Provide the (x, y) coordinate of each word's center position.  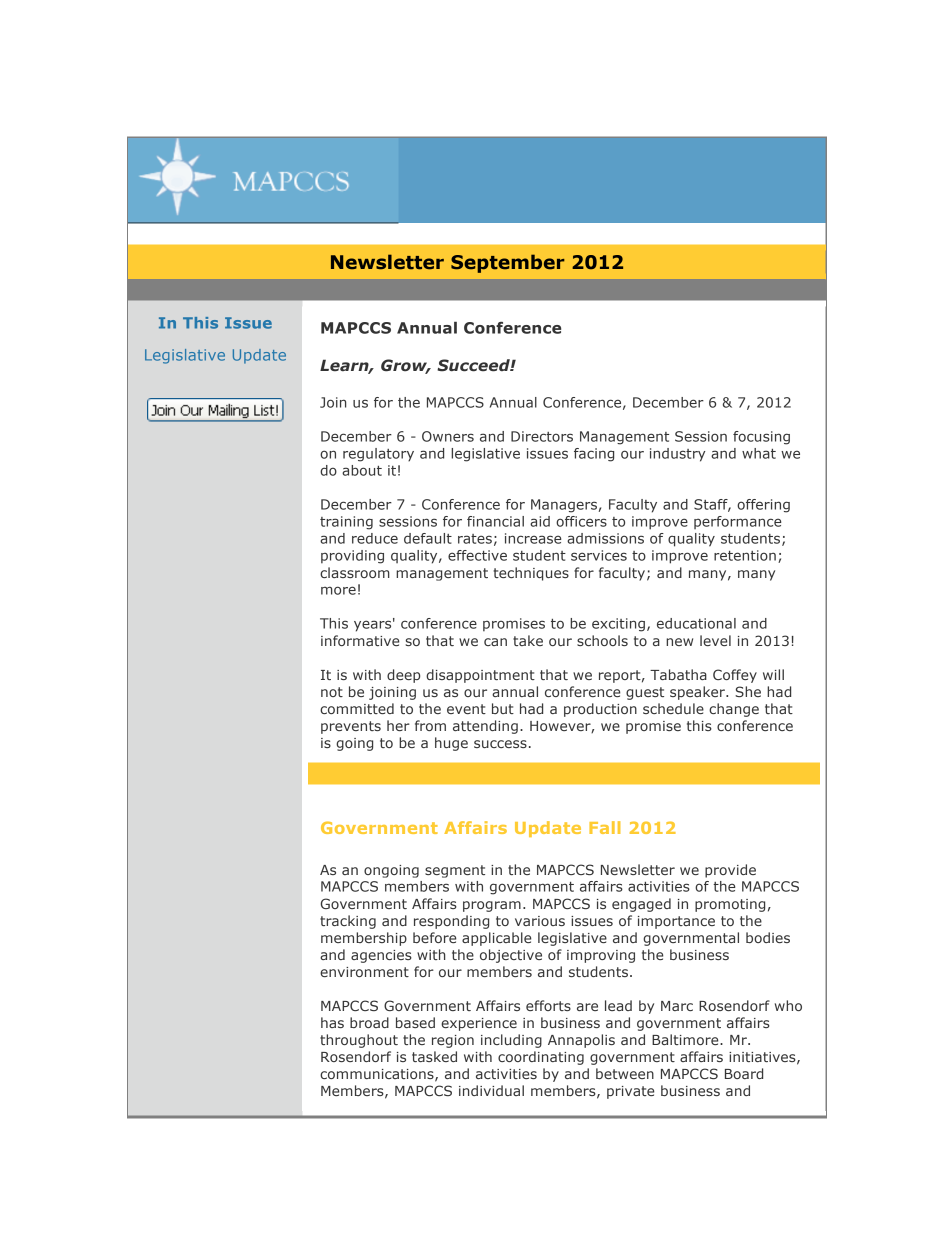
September (508, 263)
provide (730, 871)
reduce (375, 538)
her (398, 725)
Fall (604, 827)
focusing (761, 438)
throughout (359, 1041)
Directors (542, 436)
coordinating (541, 1058)
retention (745, 555)
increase (533, 538)
